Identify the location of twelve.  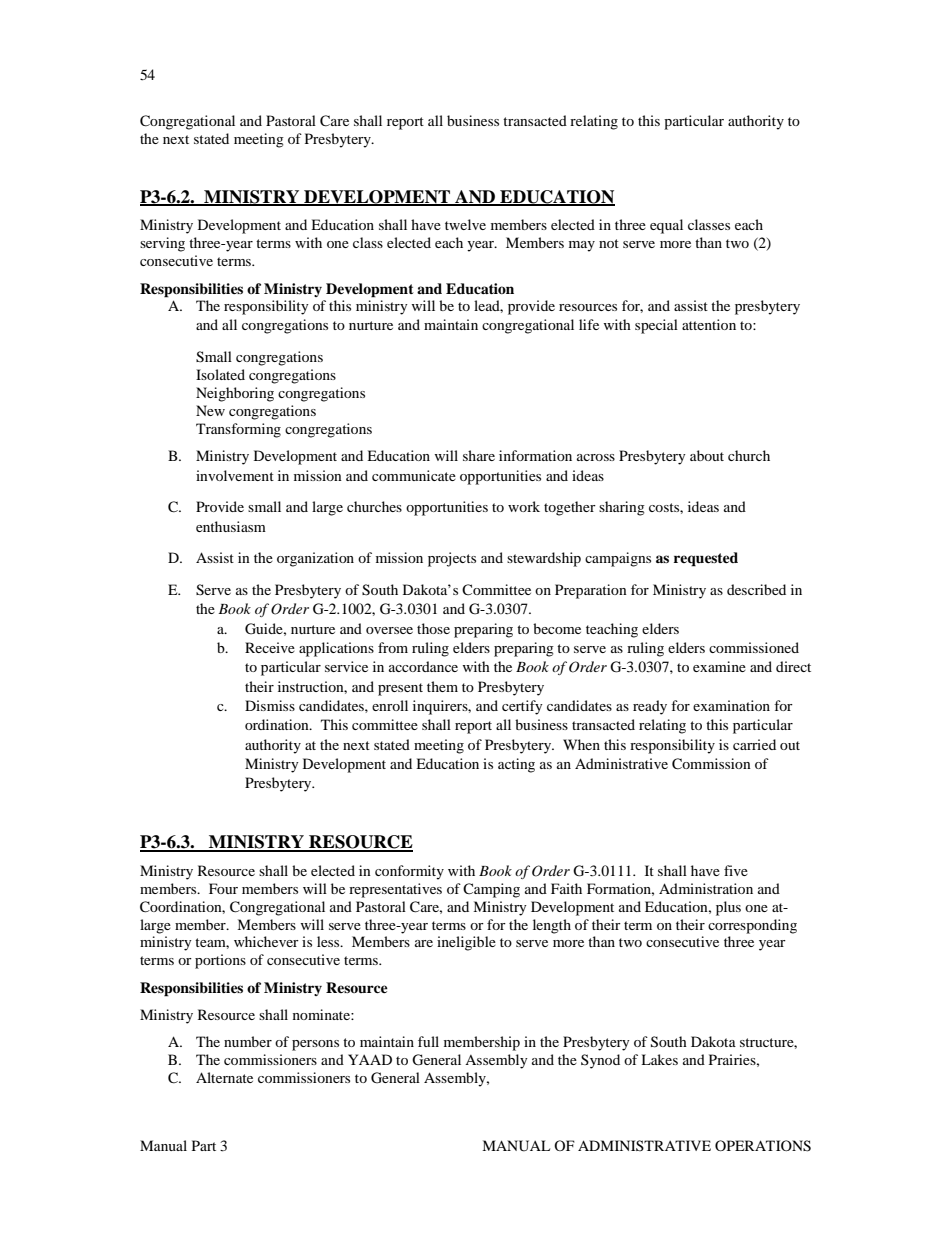
(465, 224).
